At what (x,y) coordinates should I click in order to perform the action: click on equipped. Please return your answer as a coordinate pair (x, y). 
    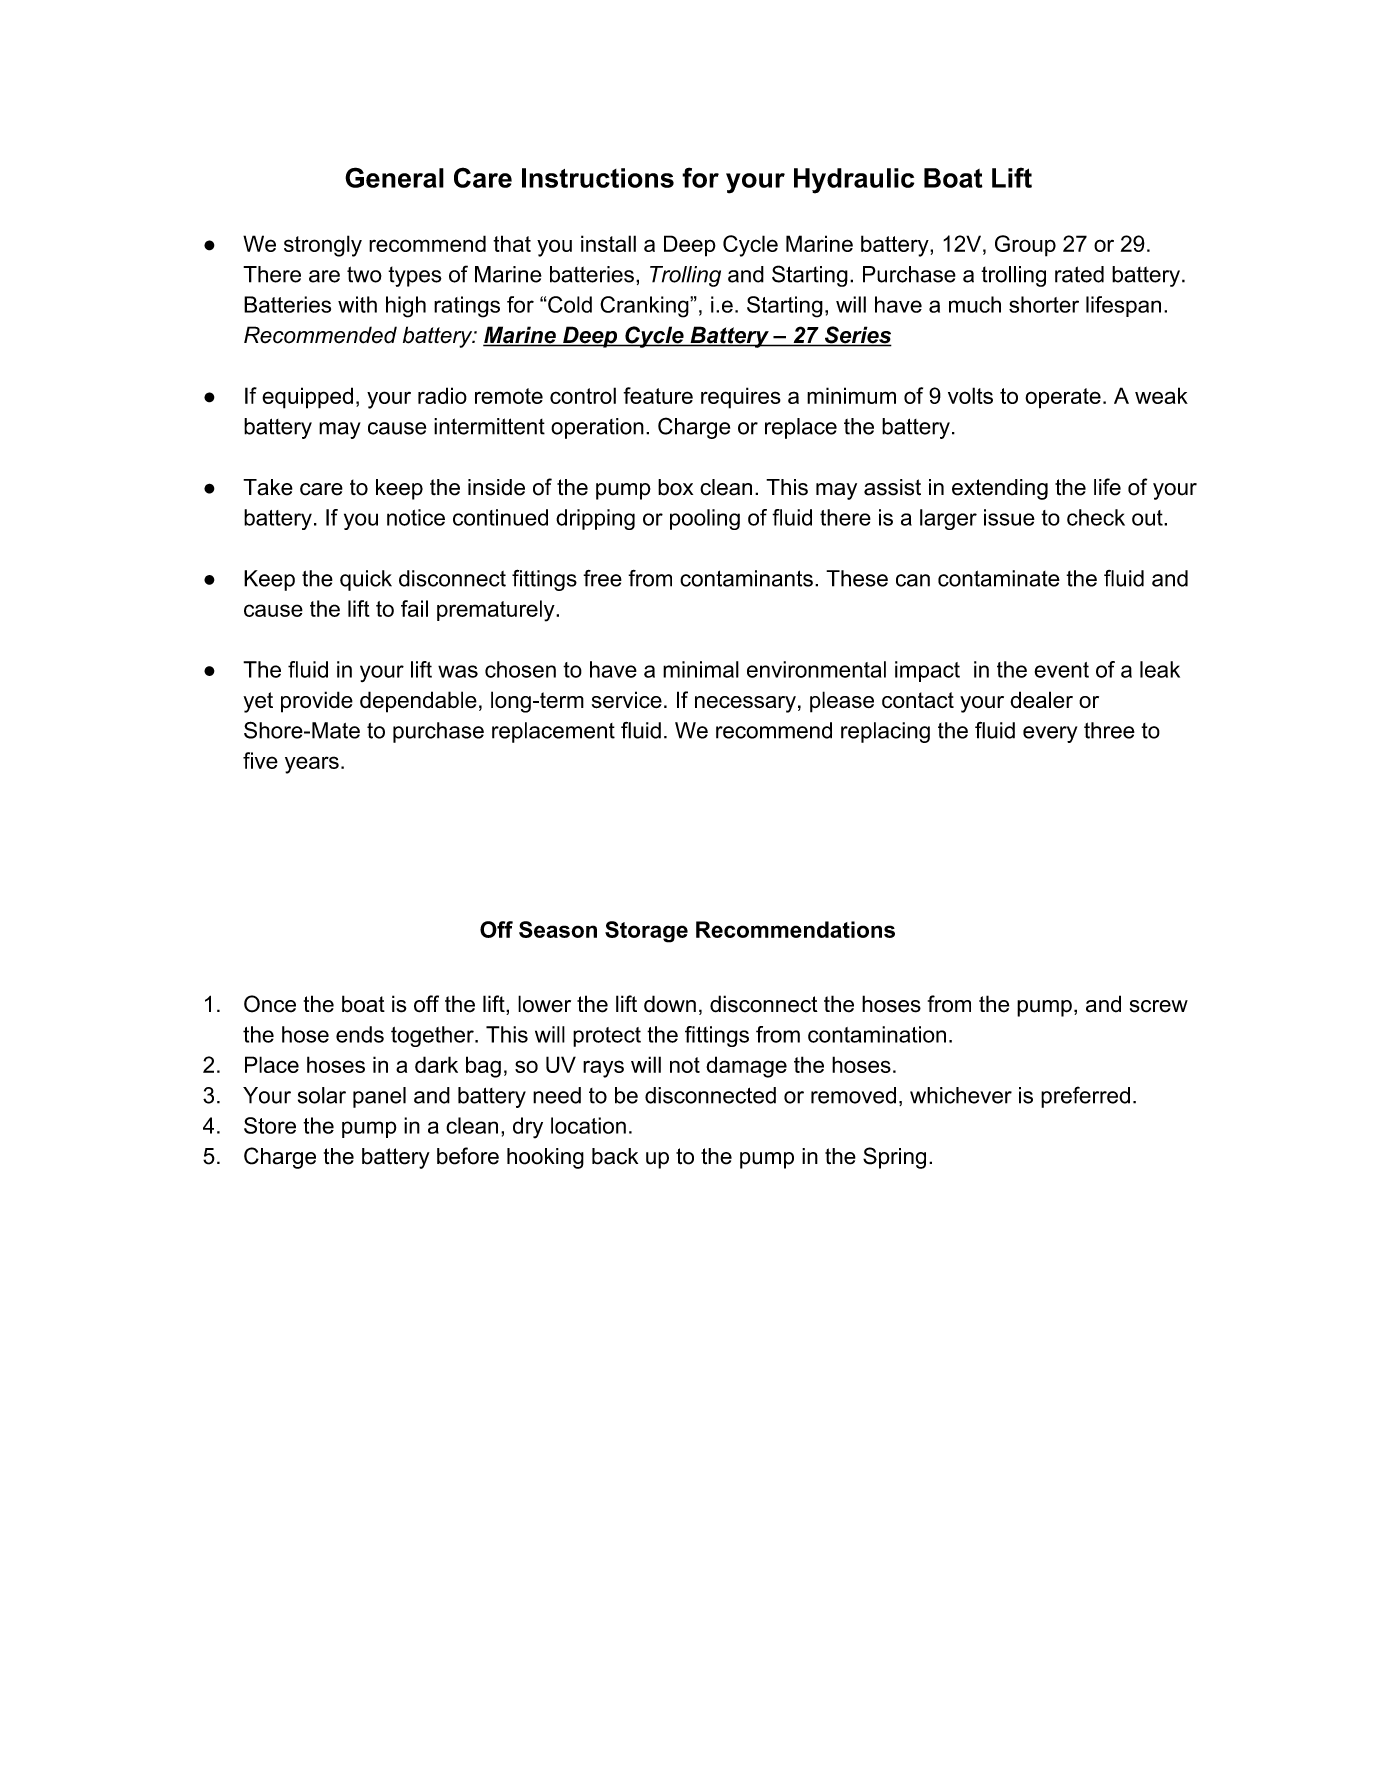
    Looking at the image, I should click on (307, 398).
